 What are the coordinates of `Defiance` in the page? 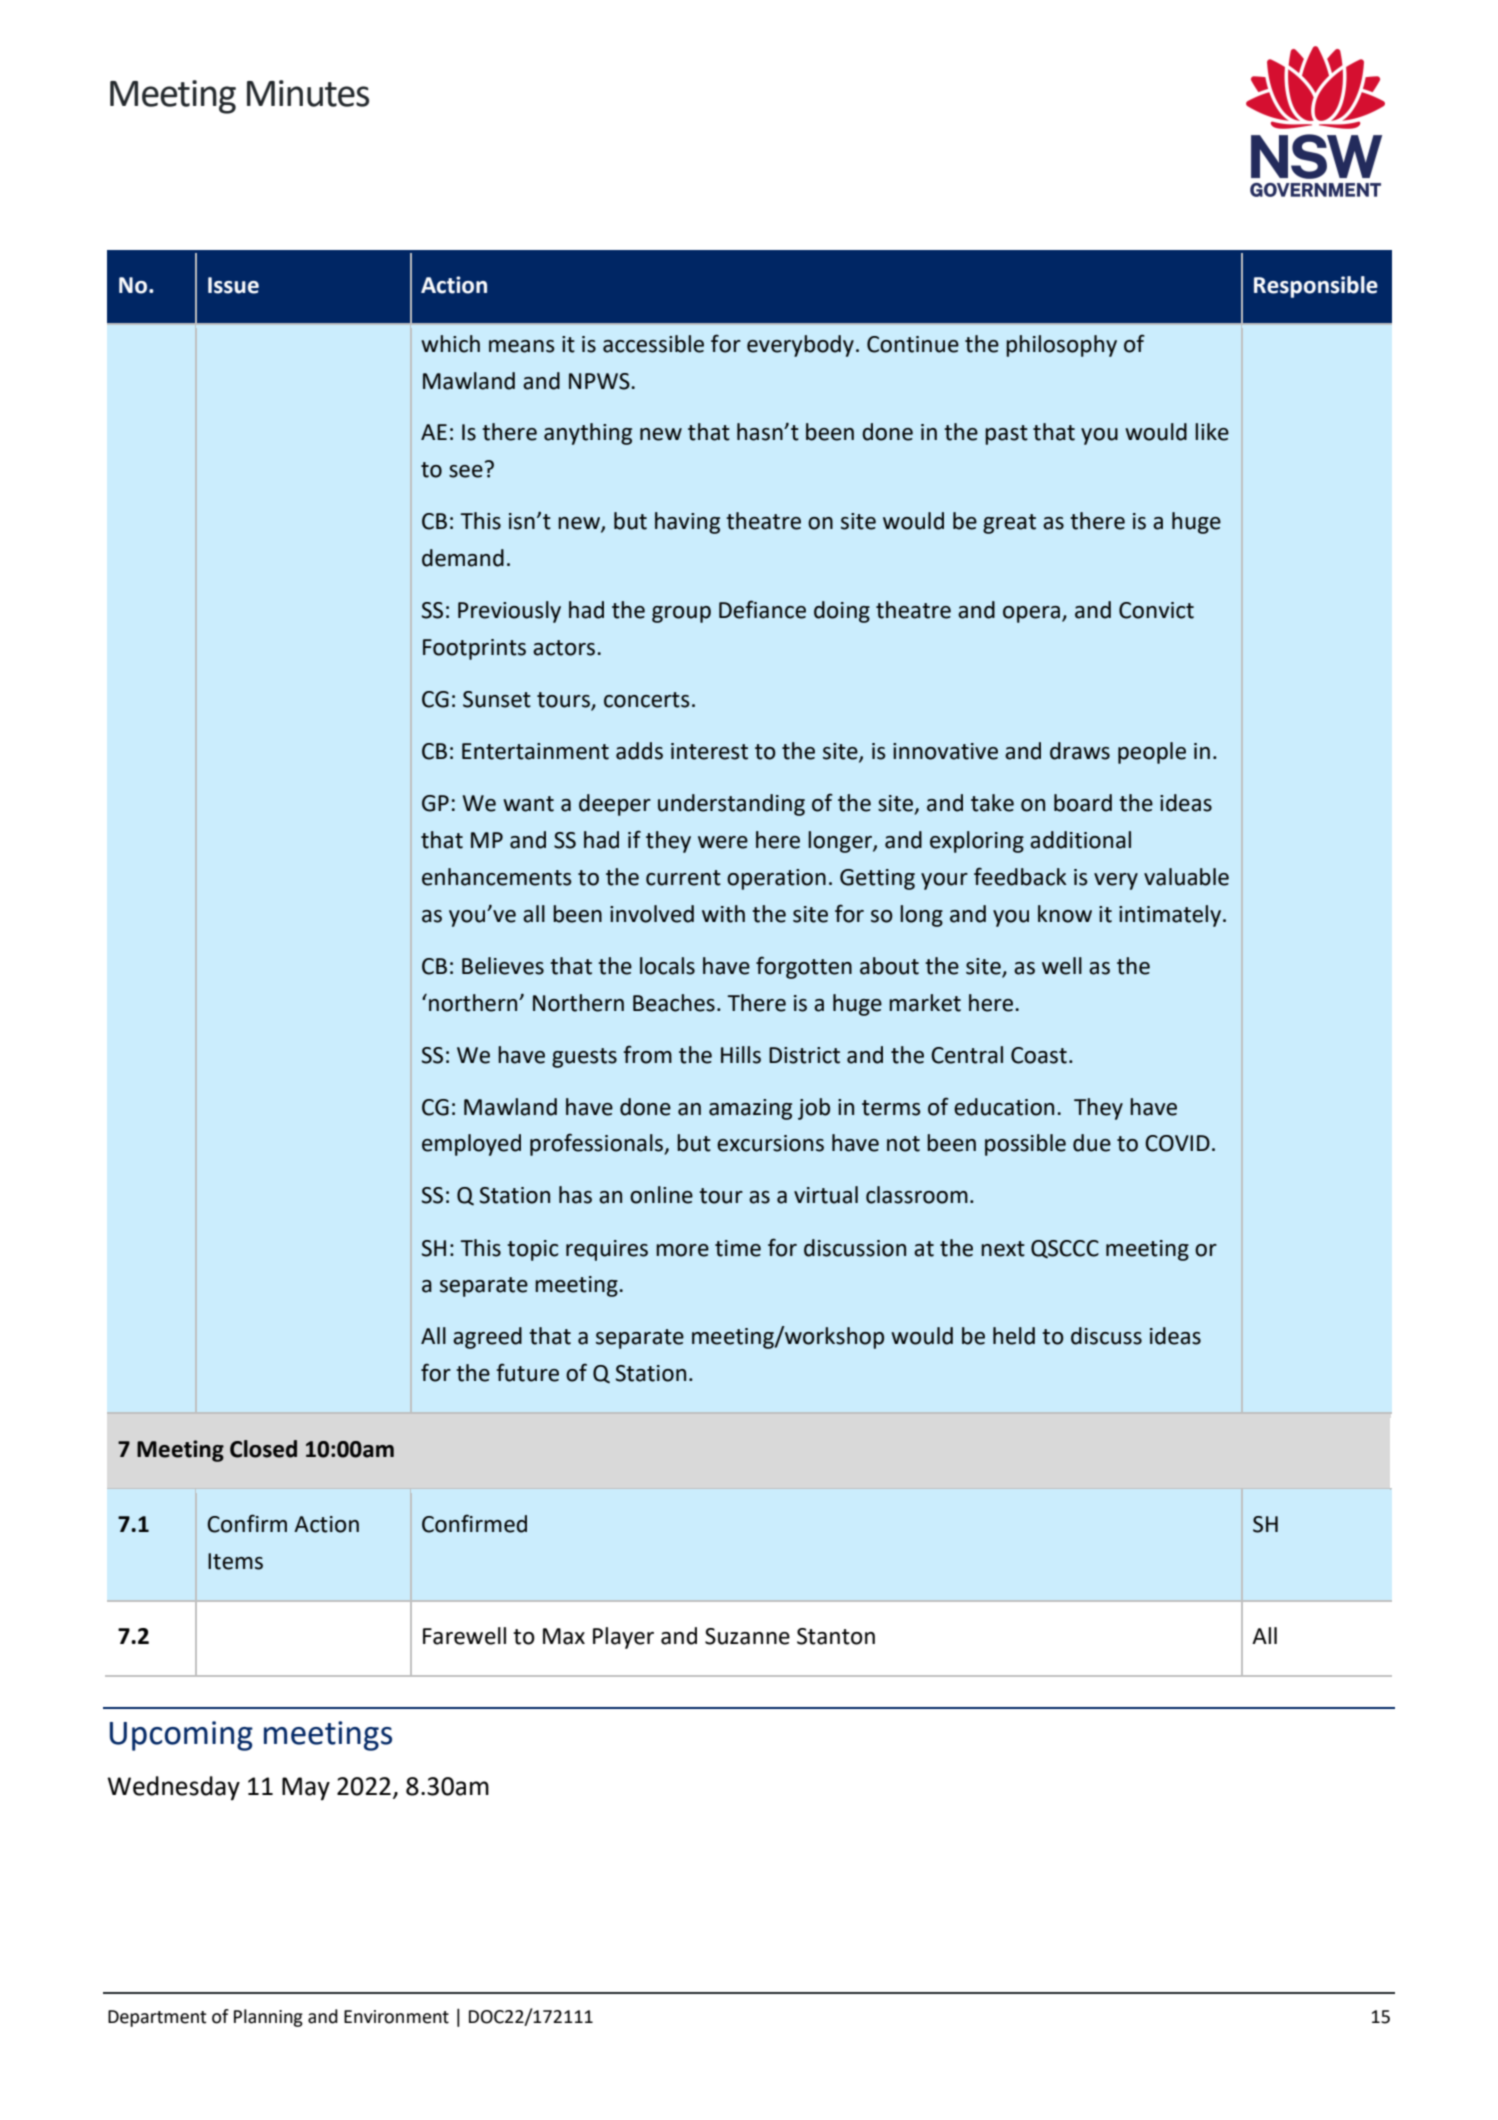 It's located at (762, 609).
